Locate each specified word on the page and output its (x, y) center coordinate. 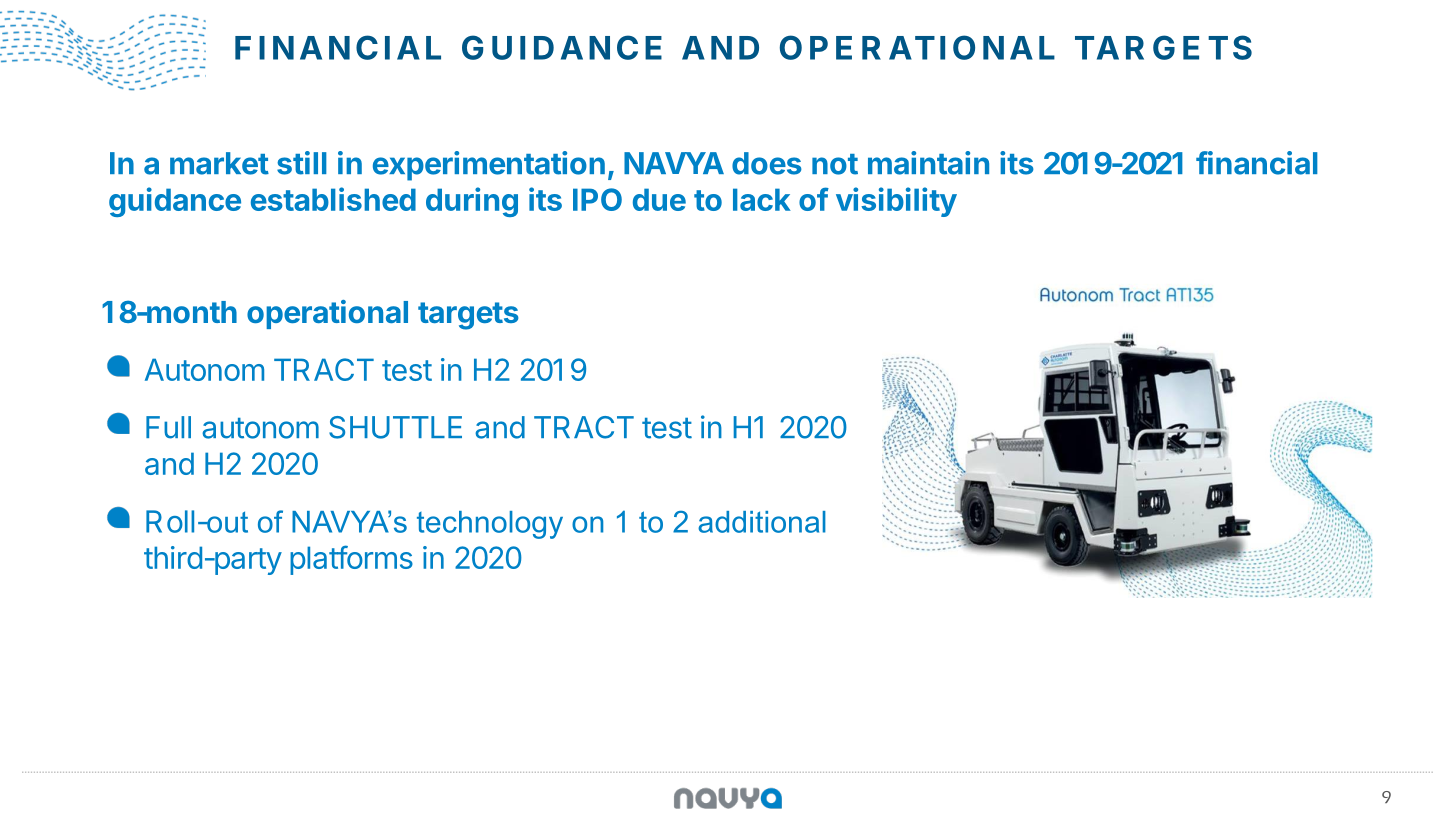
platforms (351, 560)
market (219, 163)
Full (168, 427)
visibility (896, 202)
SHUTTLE (395, 427)
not (835, 164)
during (472, 202)
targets (468, 316)
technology (490, 525)
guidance (175, 202)
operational (327, 314)
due (659, 199)
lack (762, 199)
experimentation (489, 166)
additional (762, 522)
